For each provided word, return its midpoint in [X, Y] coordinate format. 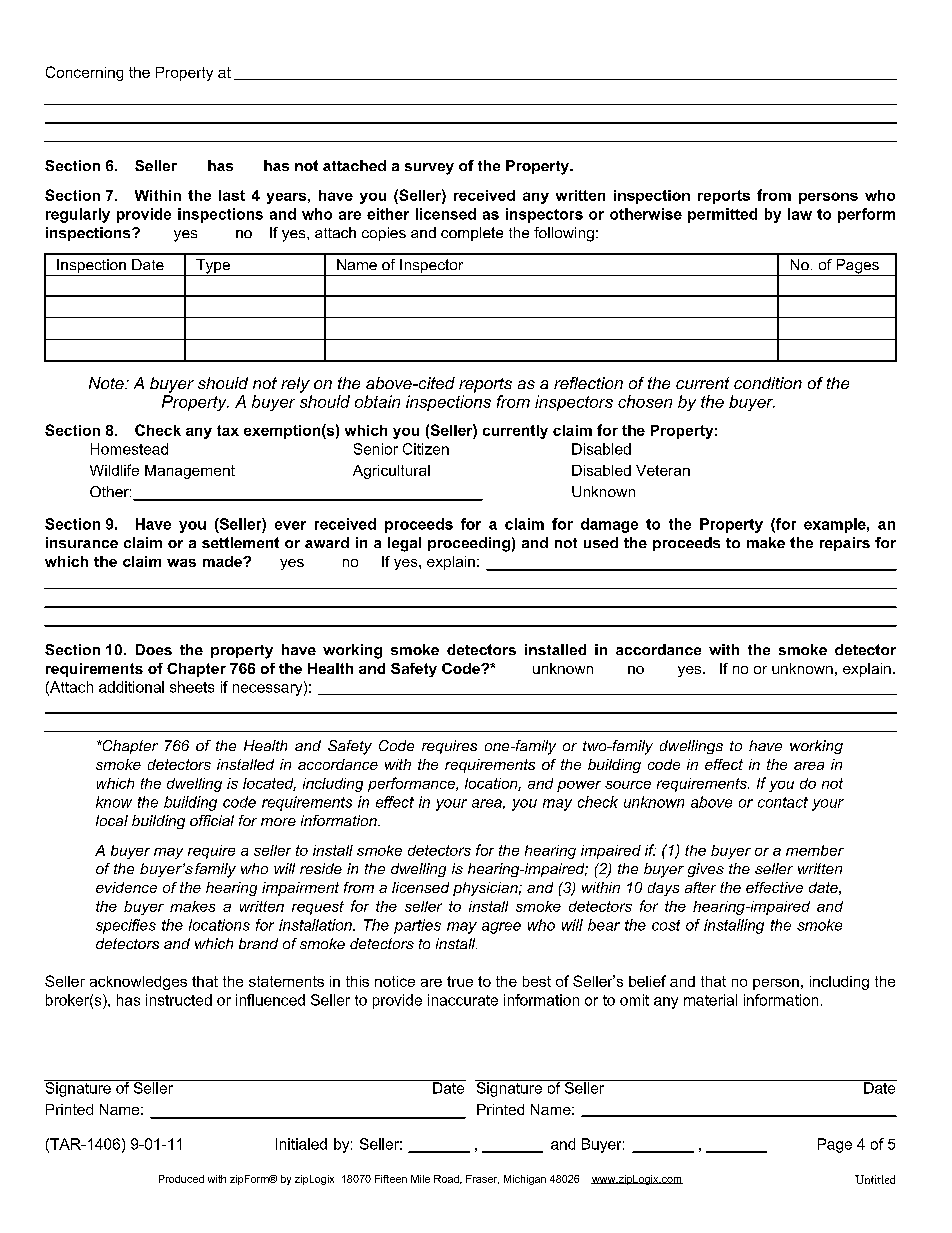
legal [404, 544]
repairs [845, 544]
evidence [126, 887]
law [800, 214]
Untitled [875, 1179]
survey [429, 169]
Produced [181, 1179]
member [815, 850]
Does [154, 649]
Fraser [482, 1179]
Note [107, 383]
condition [768, 383]
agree [501, 928]
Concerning [84, 73]
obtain [377, 401]
